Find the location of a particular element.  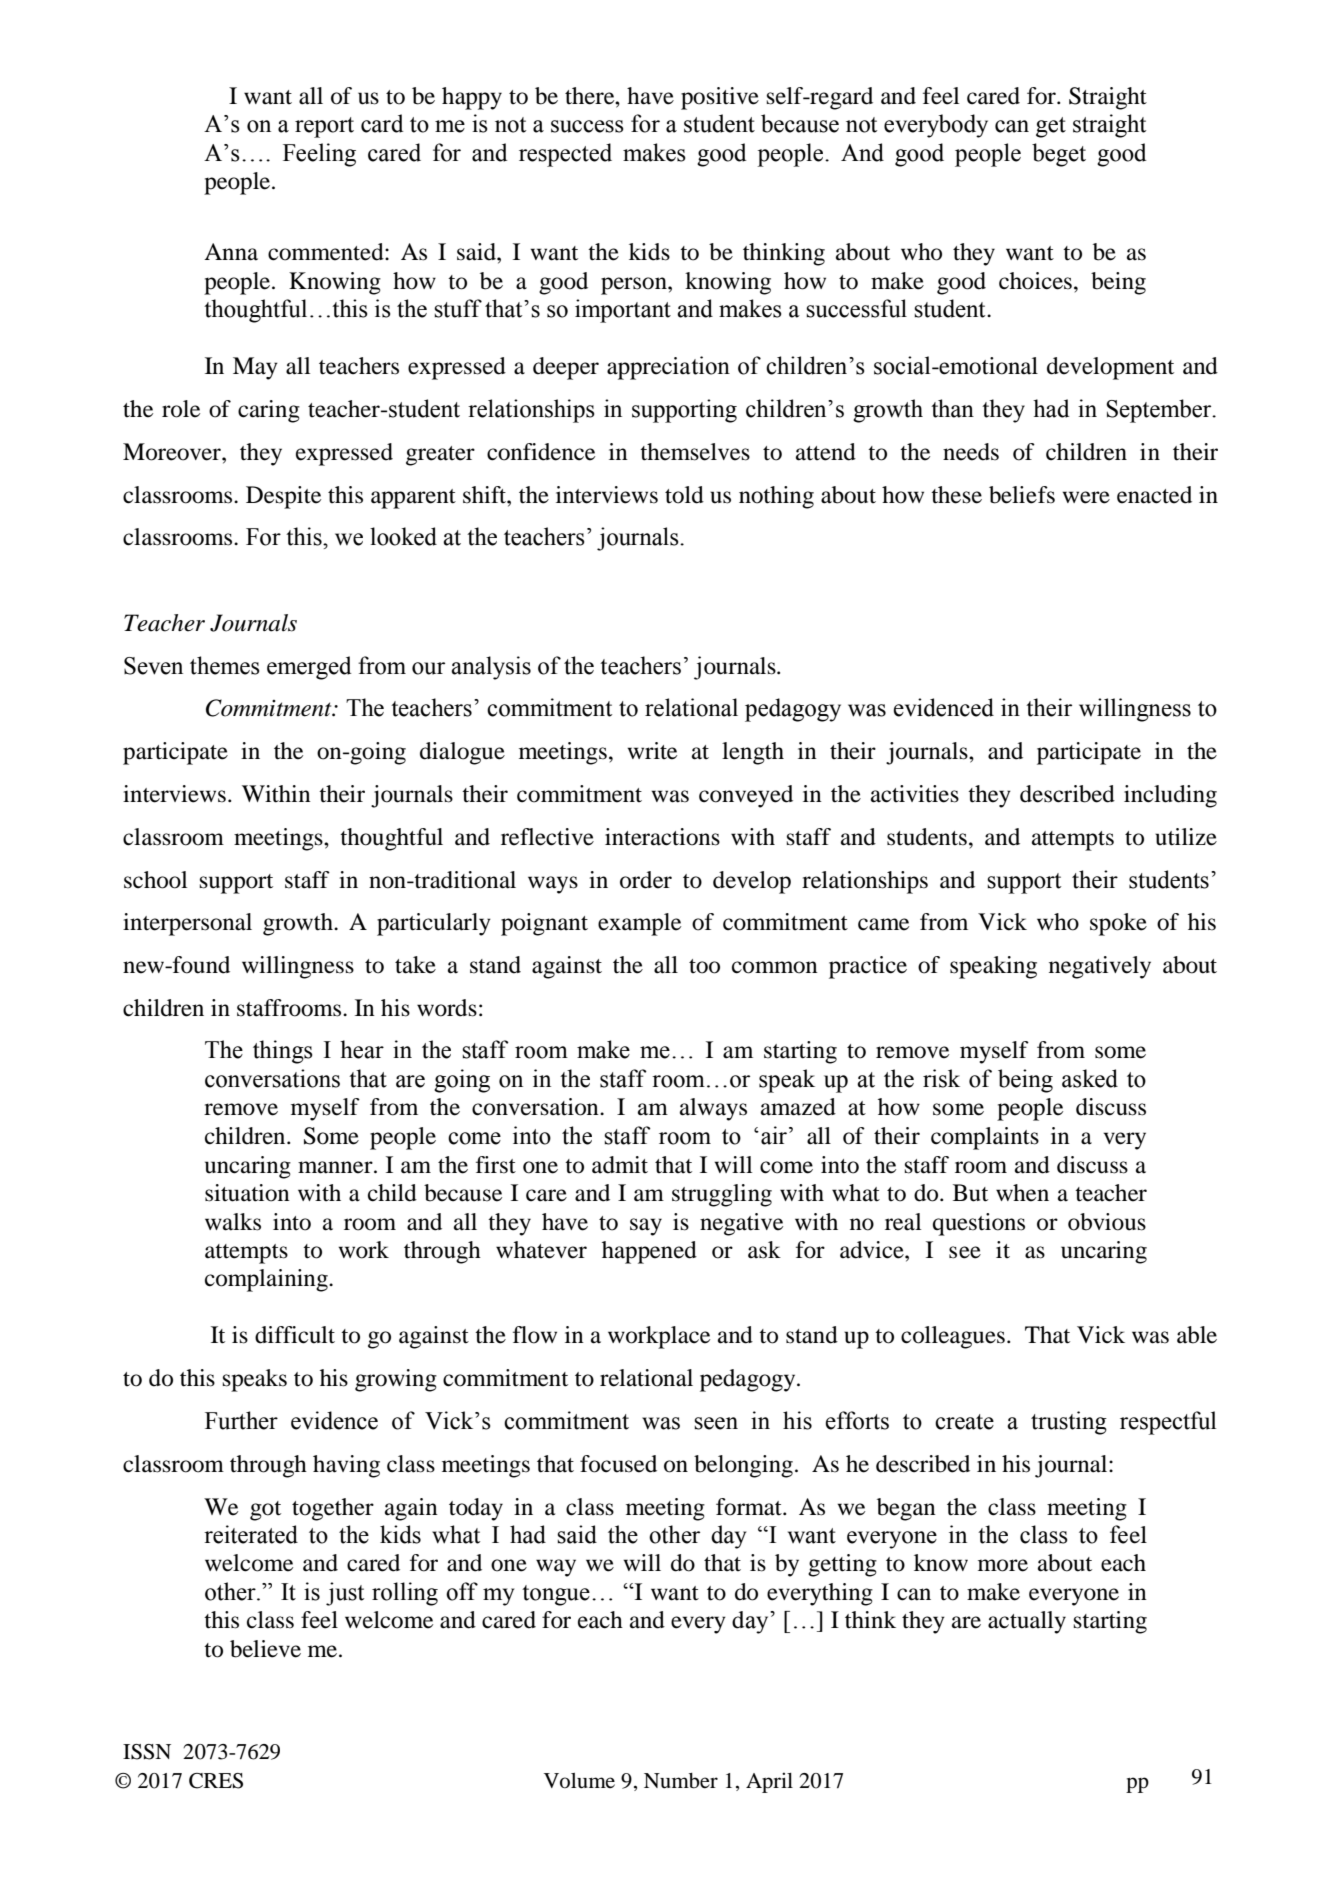

things is located at coordinates (283, 1052).
